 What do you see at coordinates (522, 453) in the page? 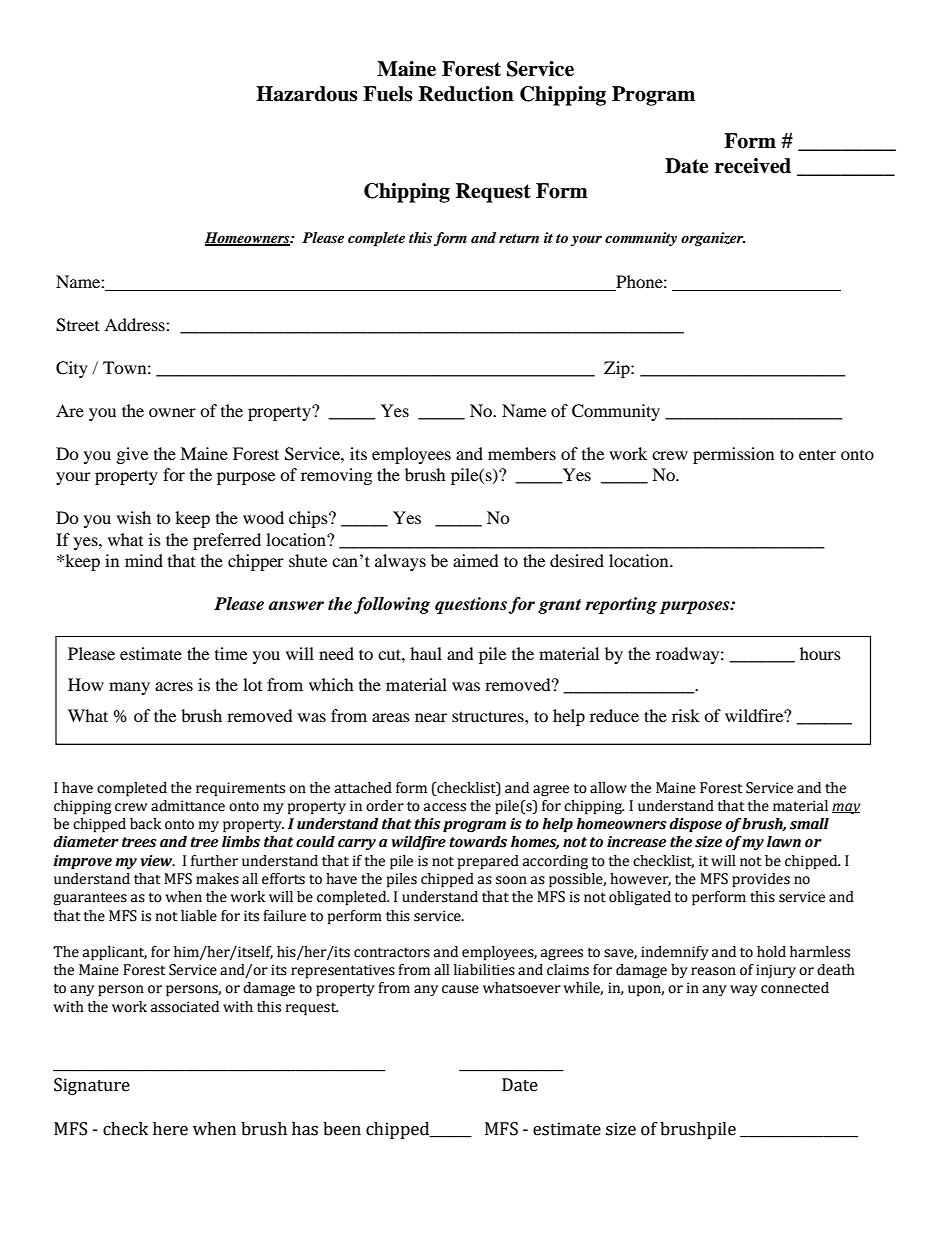
I see `members` at bounding box center [522, 453].
